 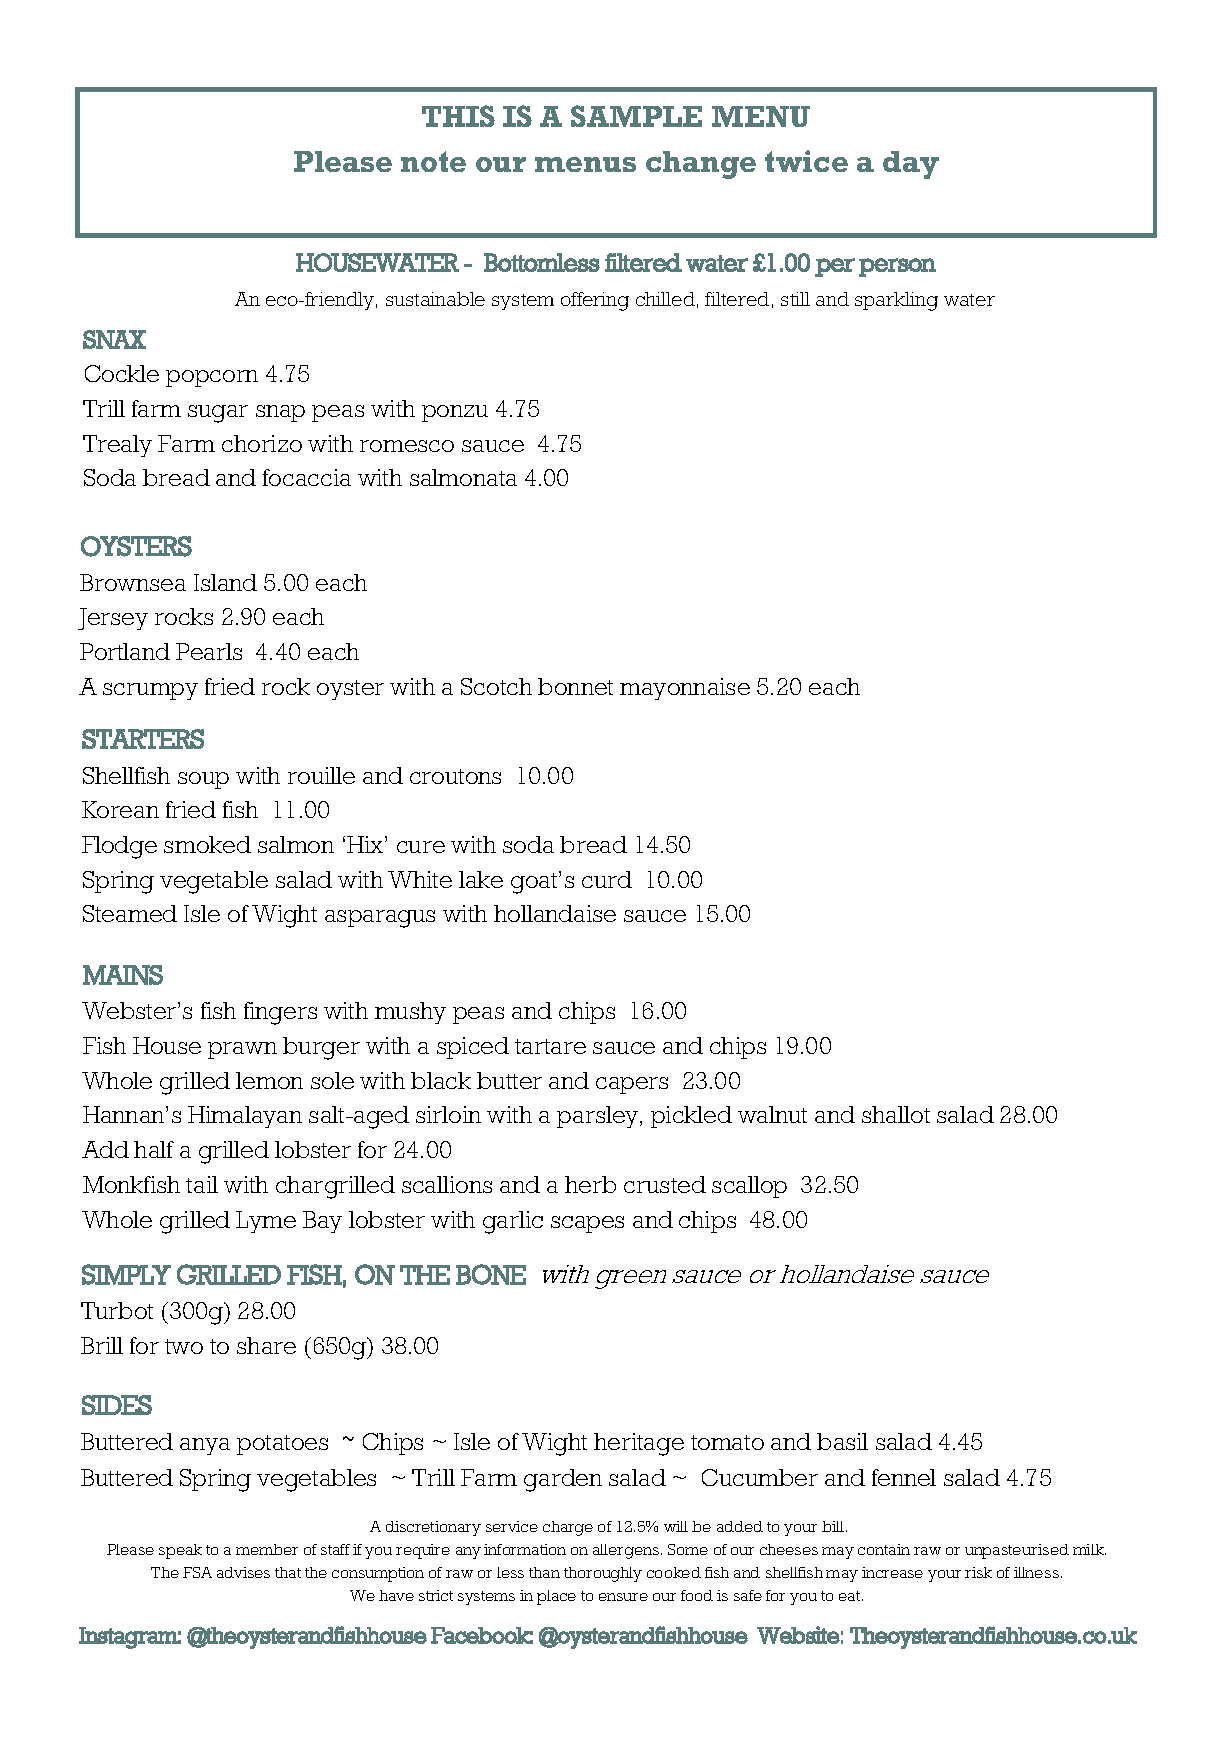 I want to click on tartare, so click(x=550, y=1046).
